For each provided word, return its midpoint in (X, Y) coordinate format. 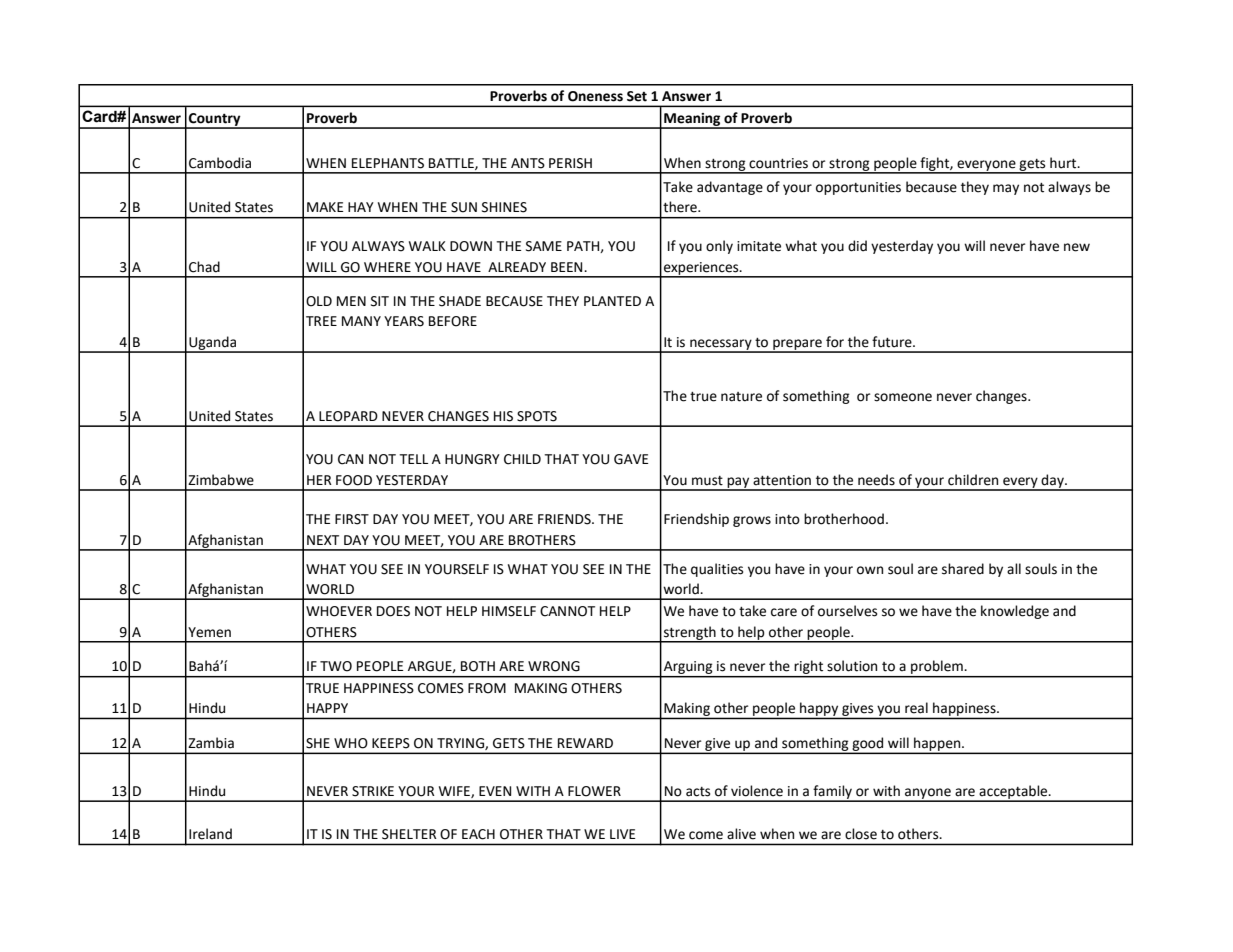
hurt (1064, 163)
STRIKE (373, 791)
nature (741, 397)
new (1077, 247)
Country (215, 120)
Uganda (212, 344)
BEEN (568, 267)
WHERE (387, 267)
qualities (717, 570)
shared (963, 569)
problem (937, 668)
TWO (336, 666)
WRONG (554, 666)
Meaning (692, 120)
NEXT (323, 540)
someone (903, 397)
